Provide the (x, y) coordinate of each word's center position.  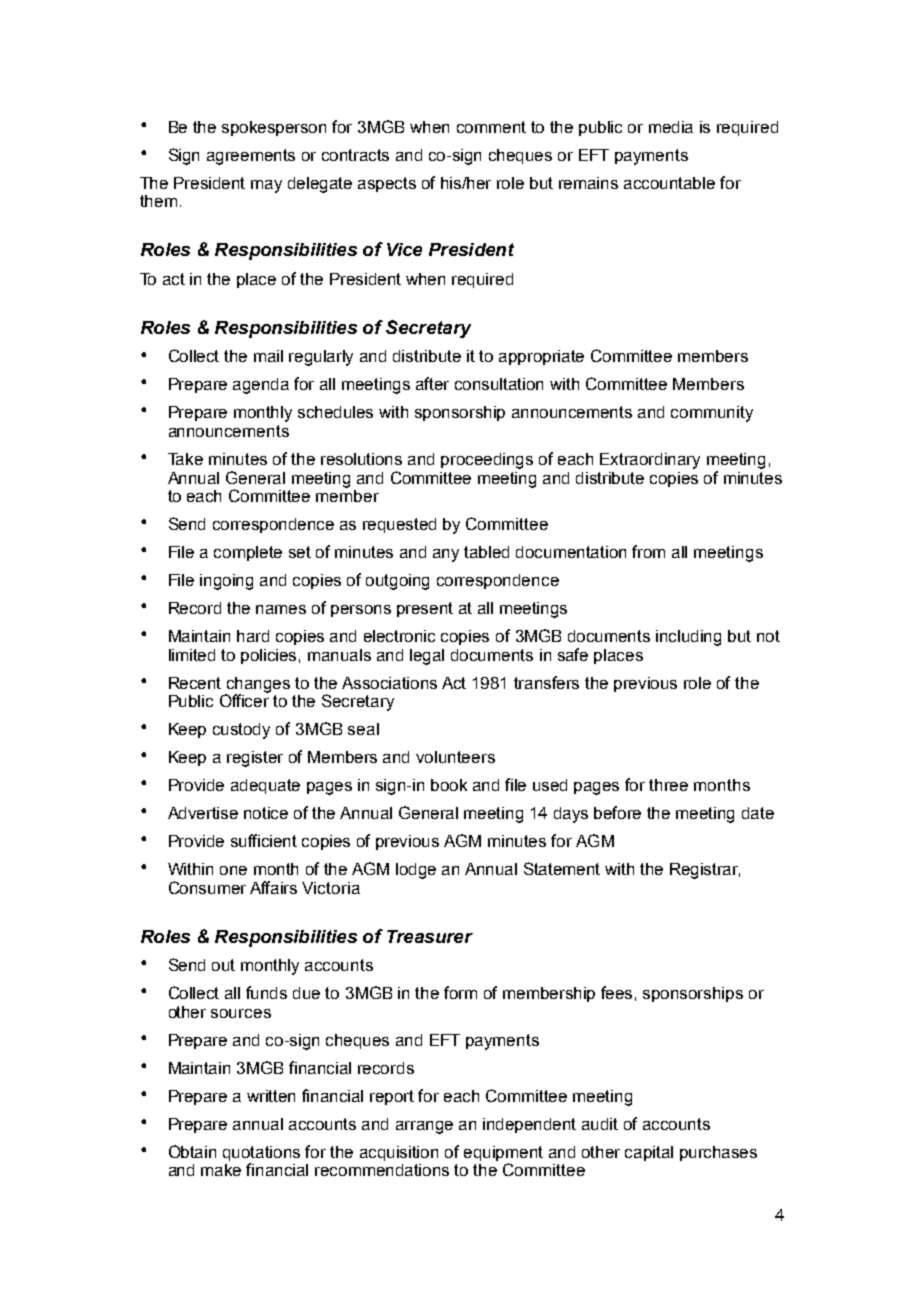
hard (253, 636)
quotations (261, 1155)
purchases (718, 1153)
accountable (669, 183)
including (688, 638)
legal (427, 657)
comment (491, 127)
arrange (424, 1127)
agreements (251, 157)
